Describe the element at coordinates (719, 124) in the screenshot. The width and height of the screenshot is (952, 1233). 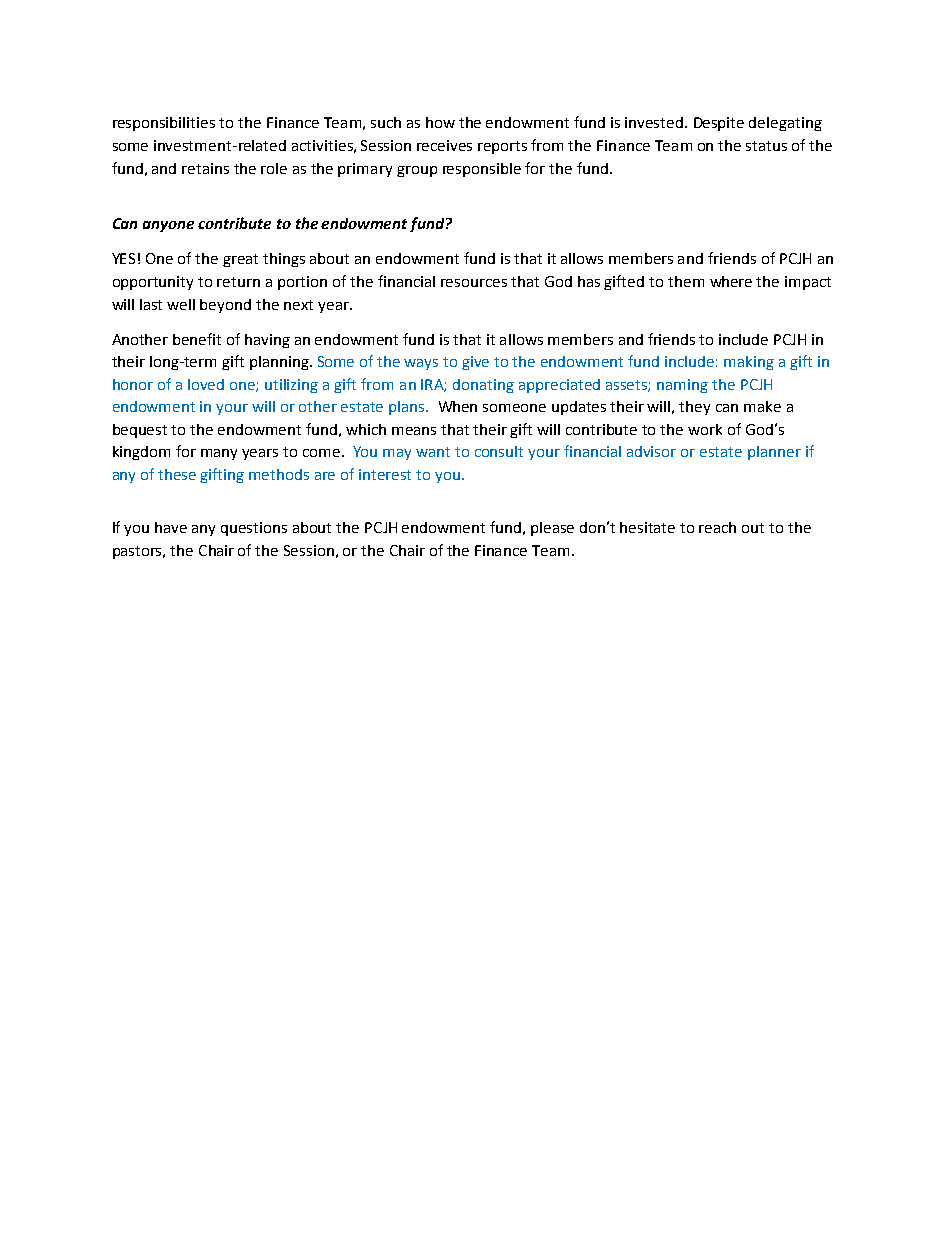
I see `Despite` at that location.
